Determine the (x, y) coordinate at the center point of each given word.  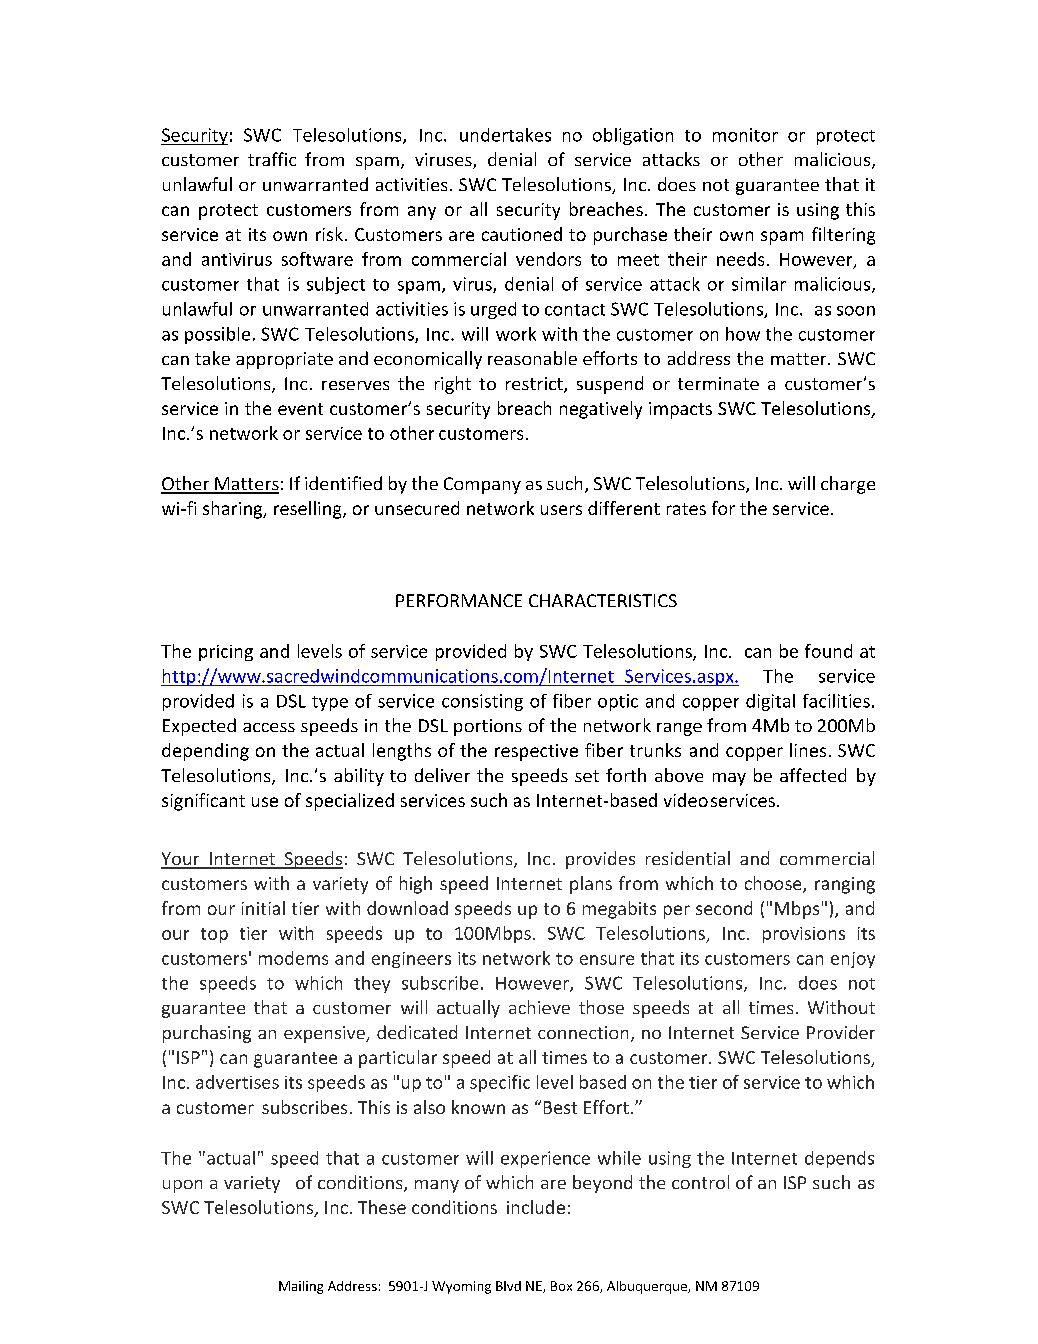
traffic (272, 159)
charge (848, 485)
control (700, 1182)
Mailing (301, 1287)
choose (774, 884)
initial (263, 908)
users (561, 510)
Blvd (508, 1286)
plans (591, 885)
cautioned (522, 234)
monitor (745, 135)
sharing (234, 510)
